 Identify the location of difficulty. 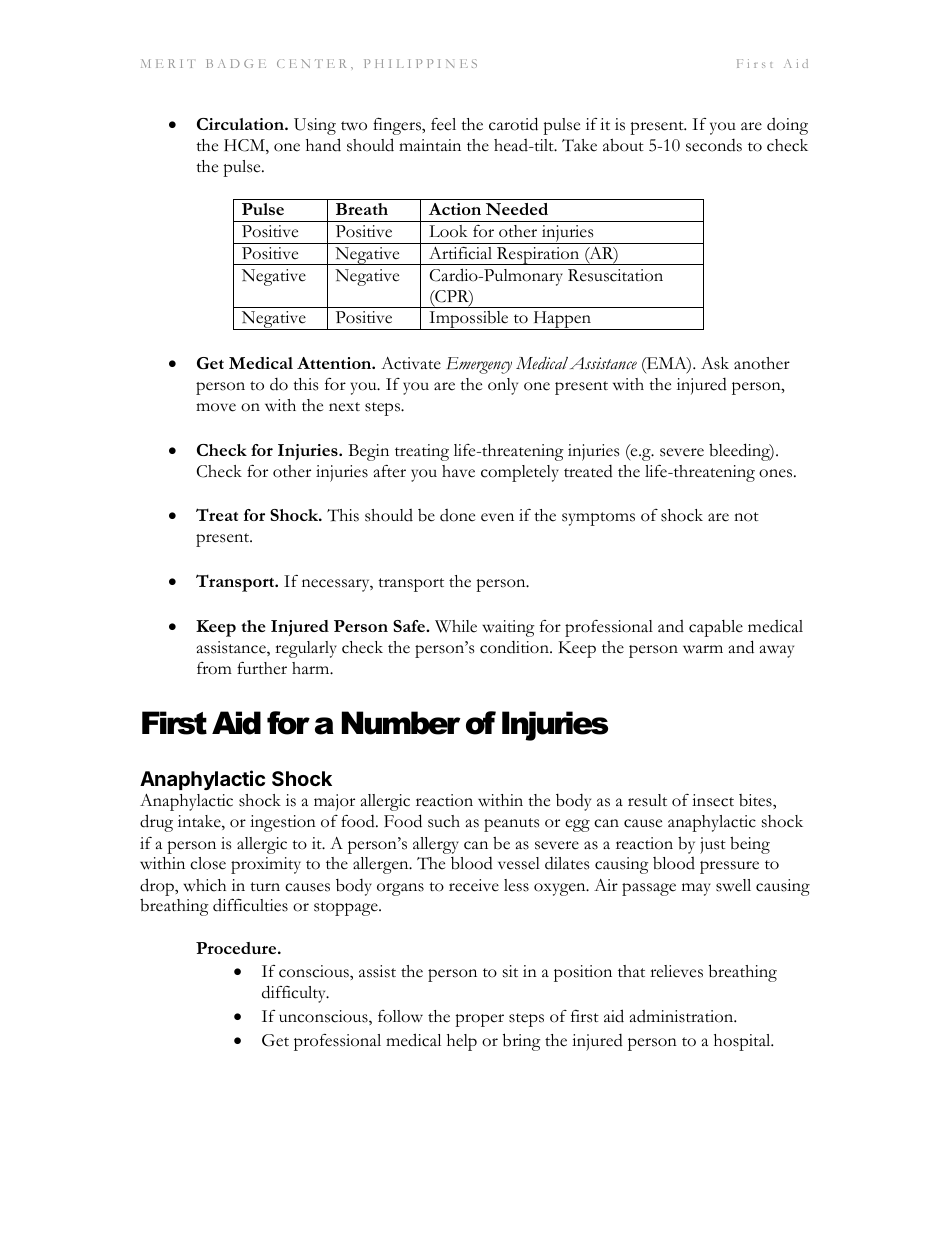
(295, 994).
